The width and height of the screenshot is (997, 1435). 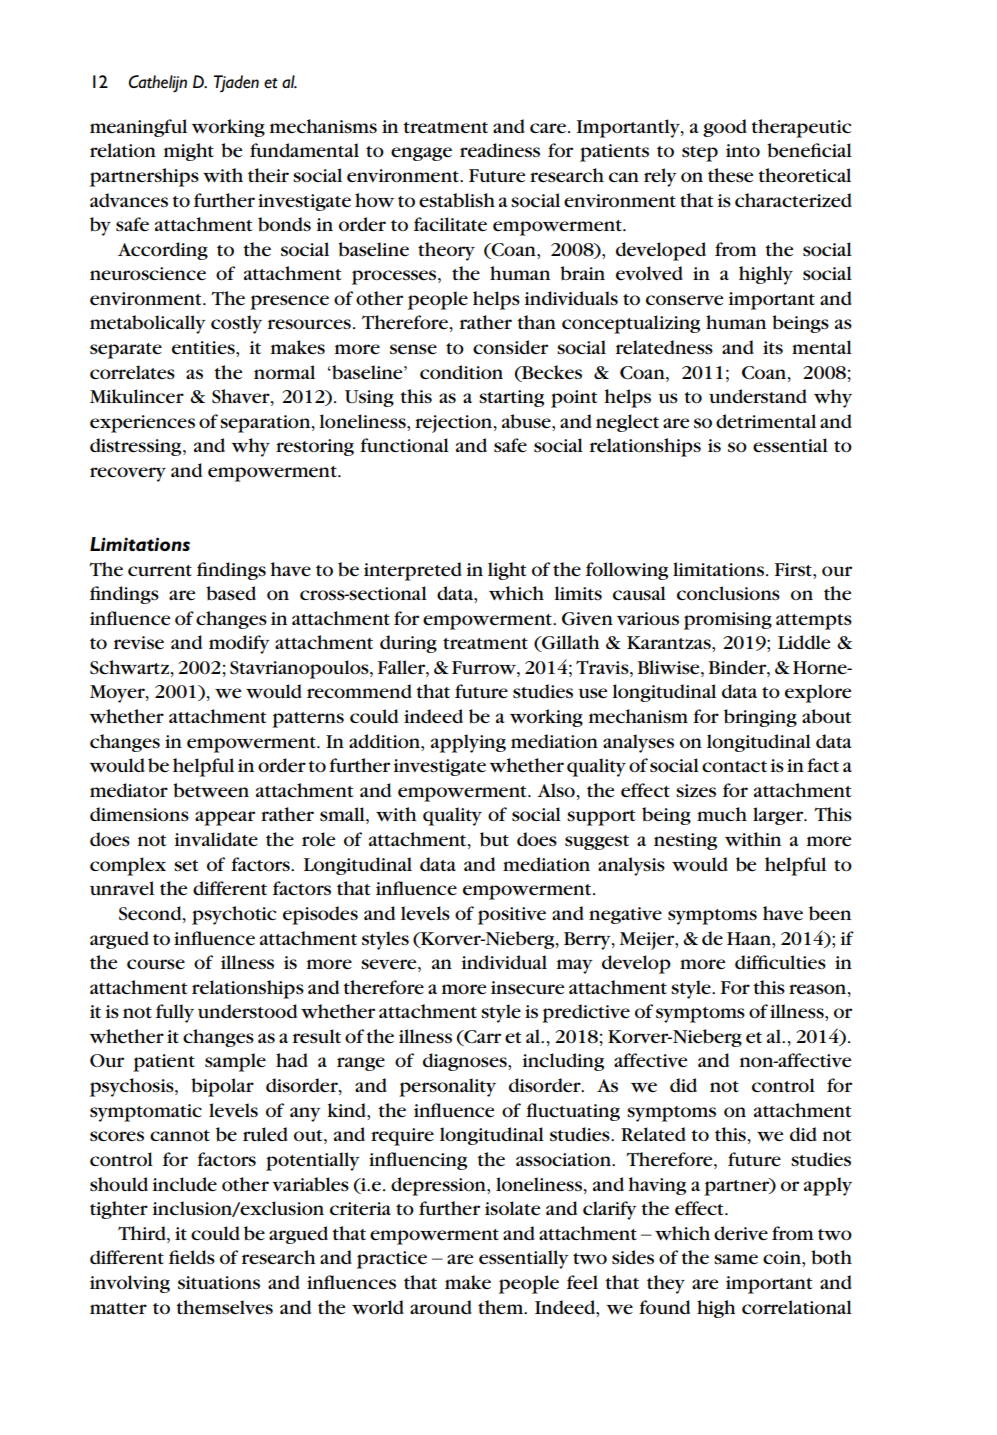 I want to click on current, so click(x=160, y=570).
